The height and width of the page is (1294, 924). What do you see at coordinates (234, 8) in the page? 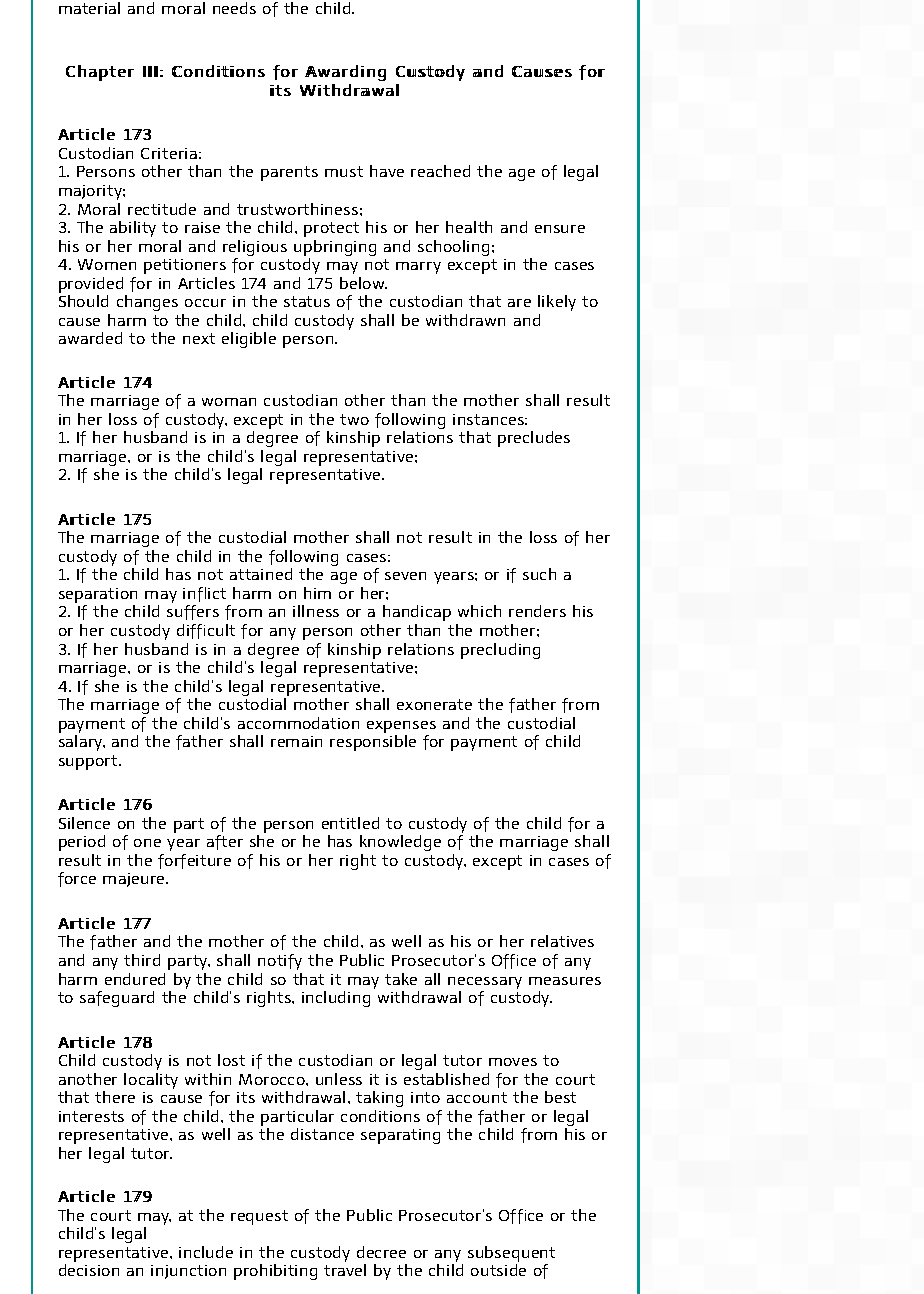
I see `needs` at bounding box center [234, 8].
